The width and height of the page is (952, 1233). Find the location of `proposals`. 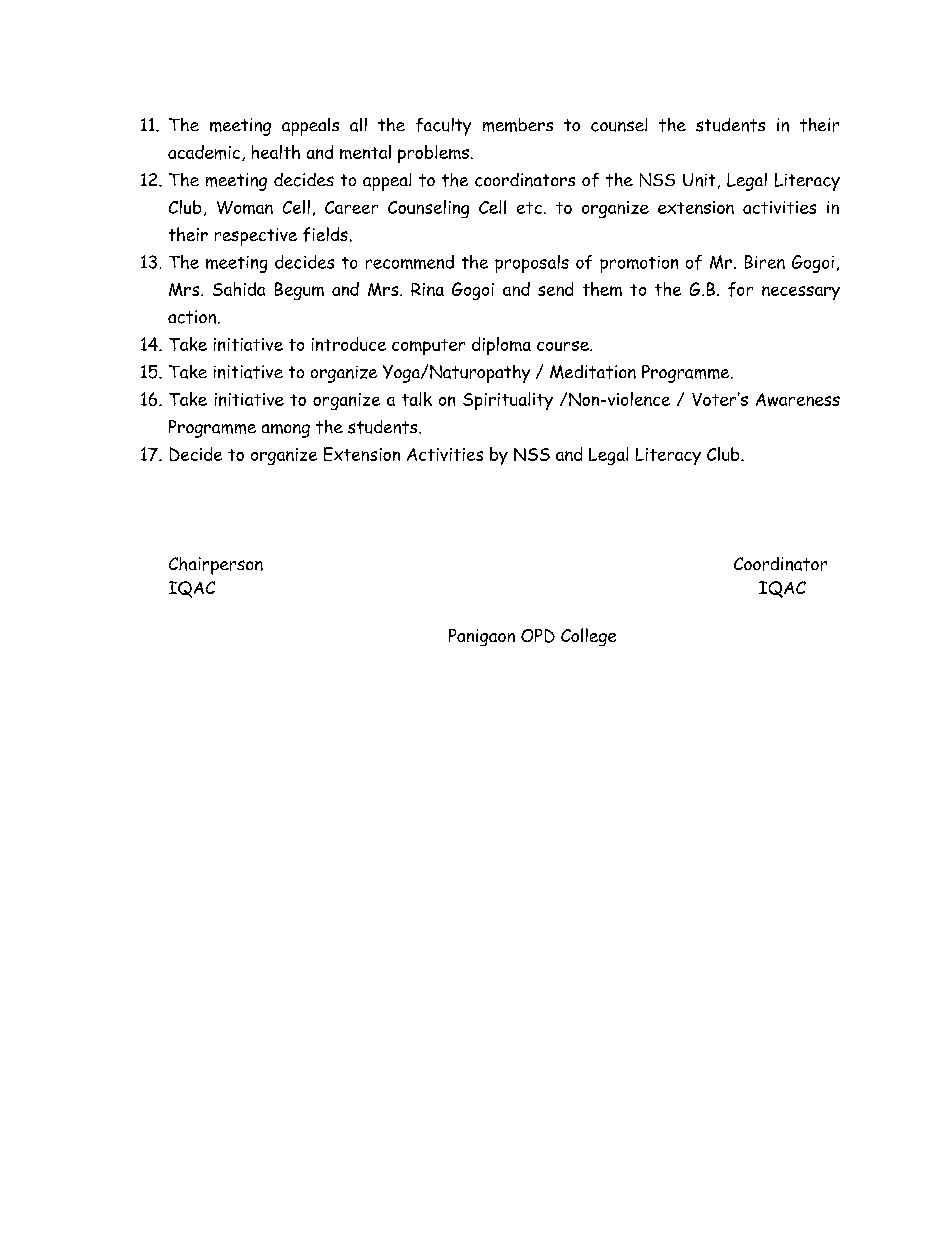

proposals is located at coordinates (532, 264).
